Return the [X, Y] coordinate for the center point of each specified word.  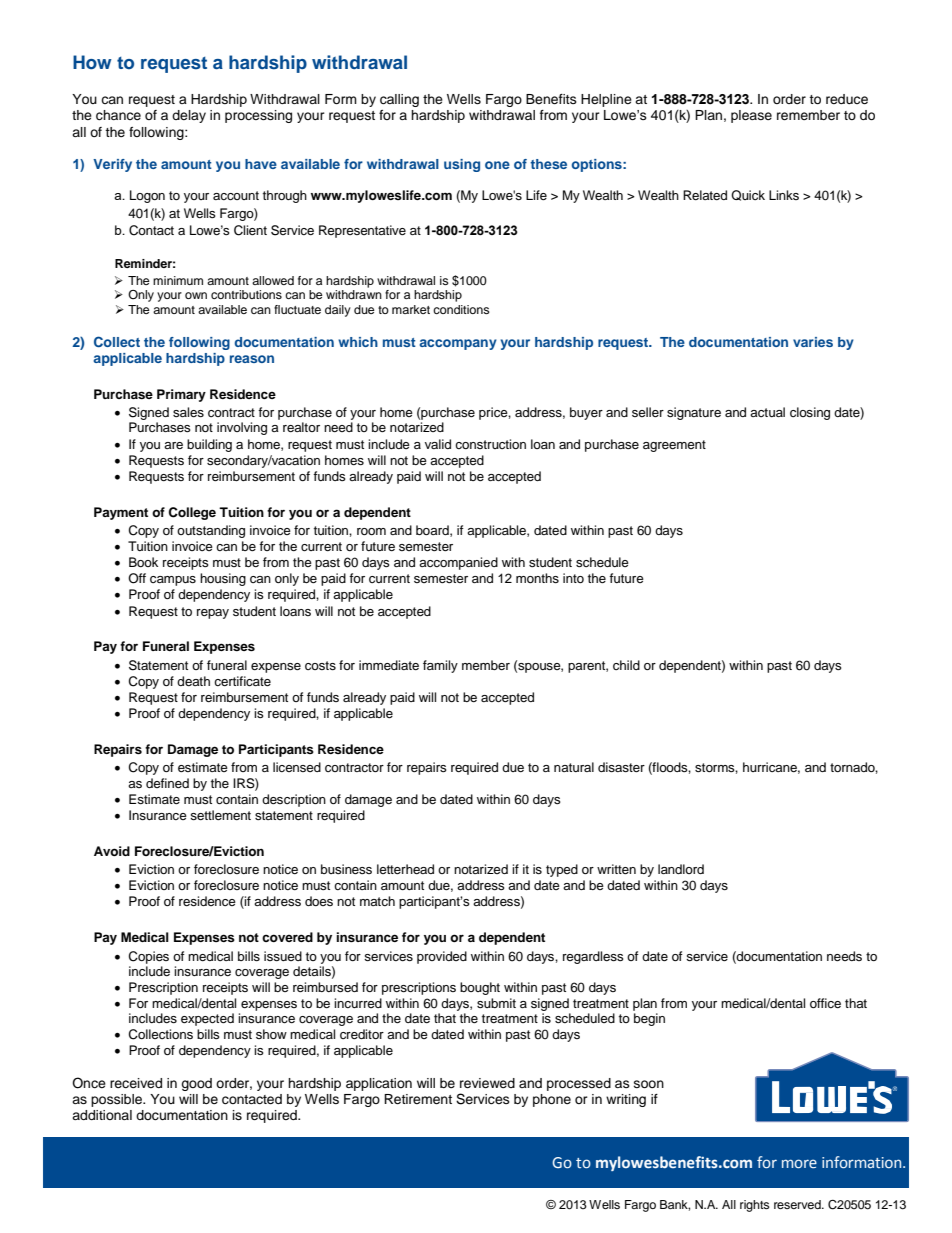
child [626, 665]
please [751, 116]
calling [399, 100]
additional [102, 1115]
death [193, 681]
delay [189, 116]
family [440, 666]
